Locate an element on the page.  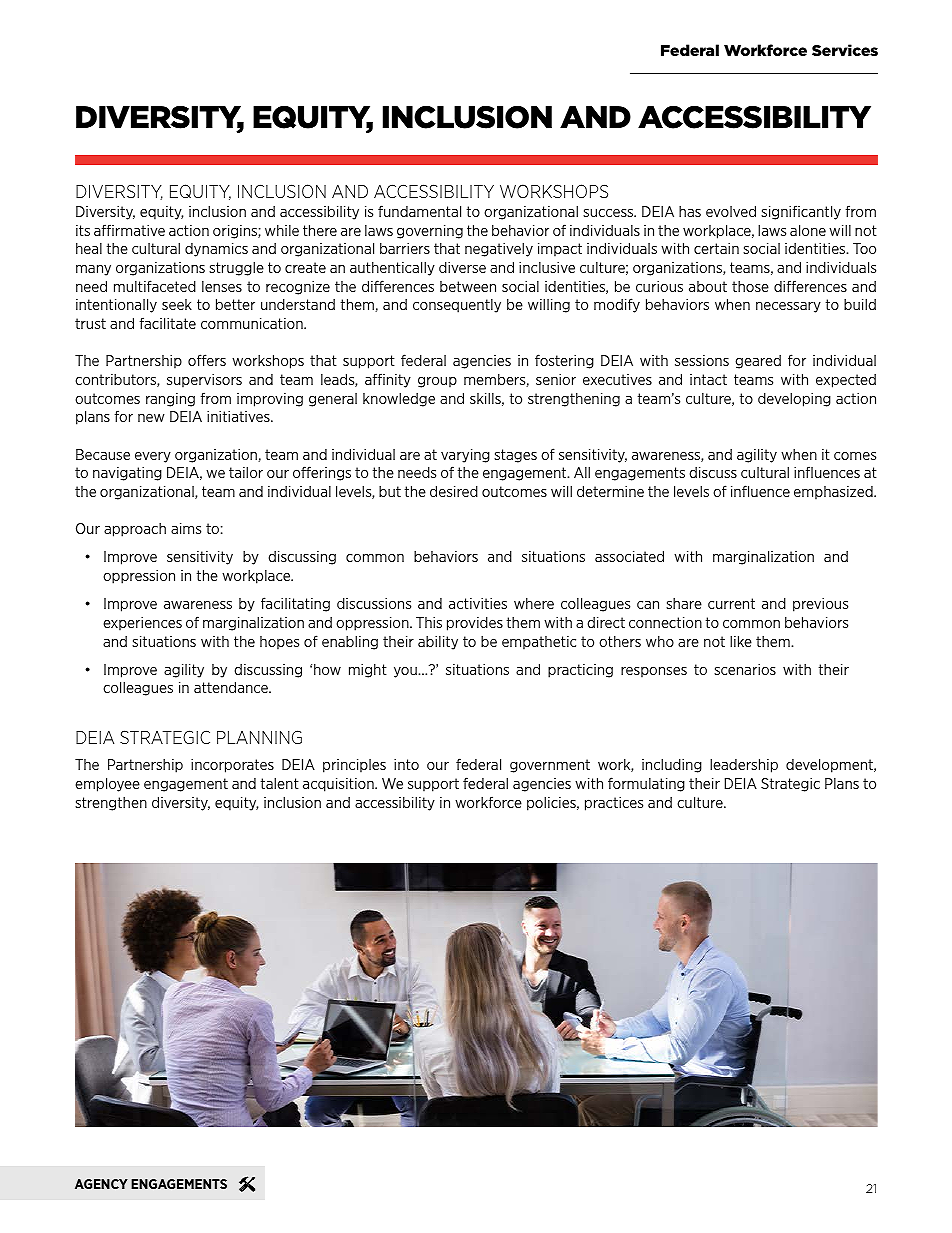
current is located at coordinates (731, 603).
